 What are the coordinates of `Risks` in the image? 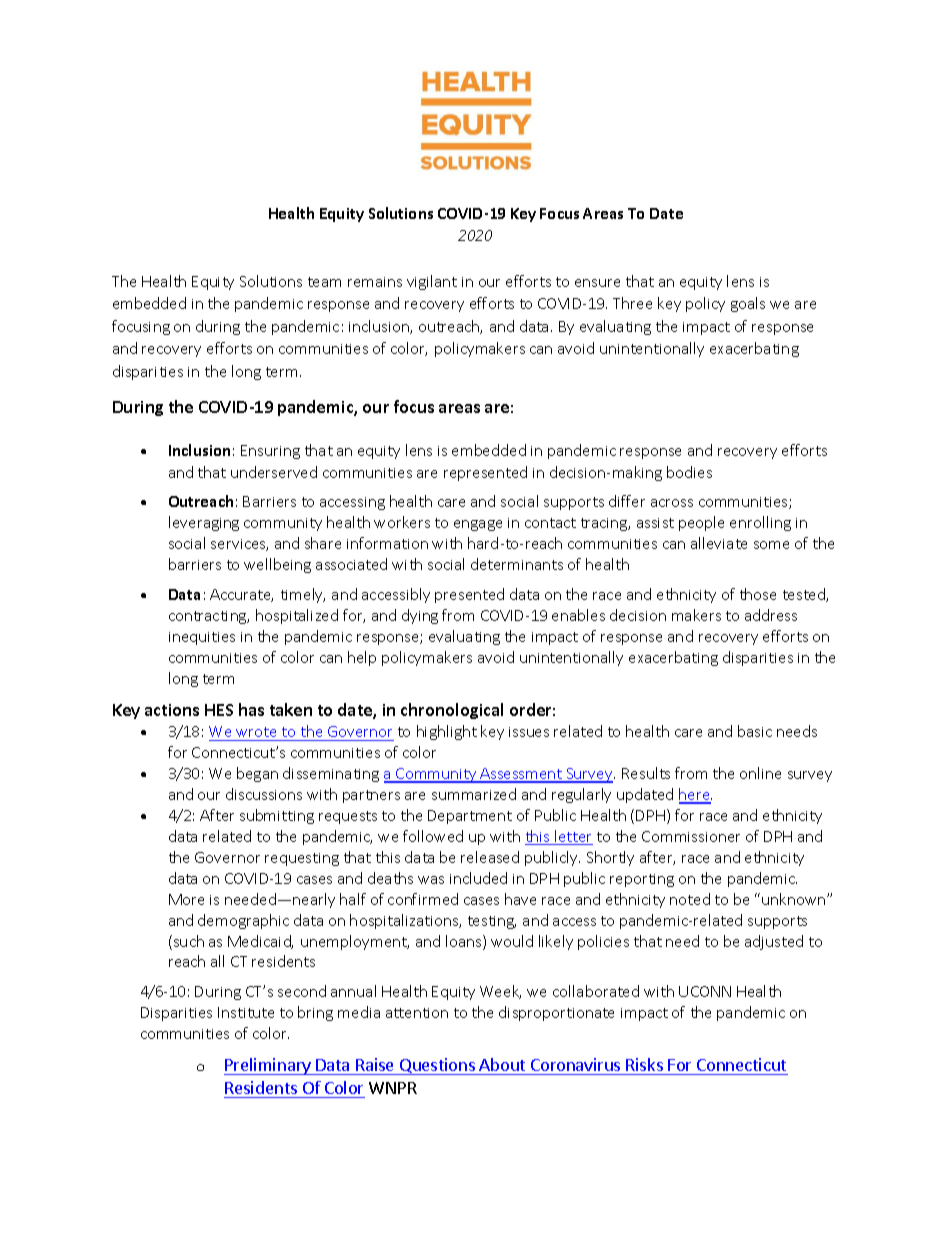 It's located at (644, 1064).
